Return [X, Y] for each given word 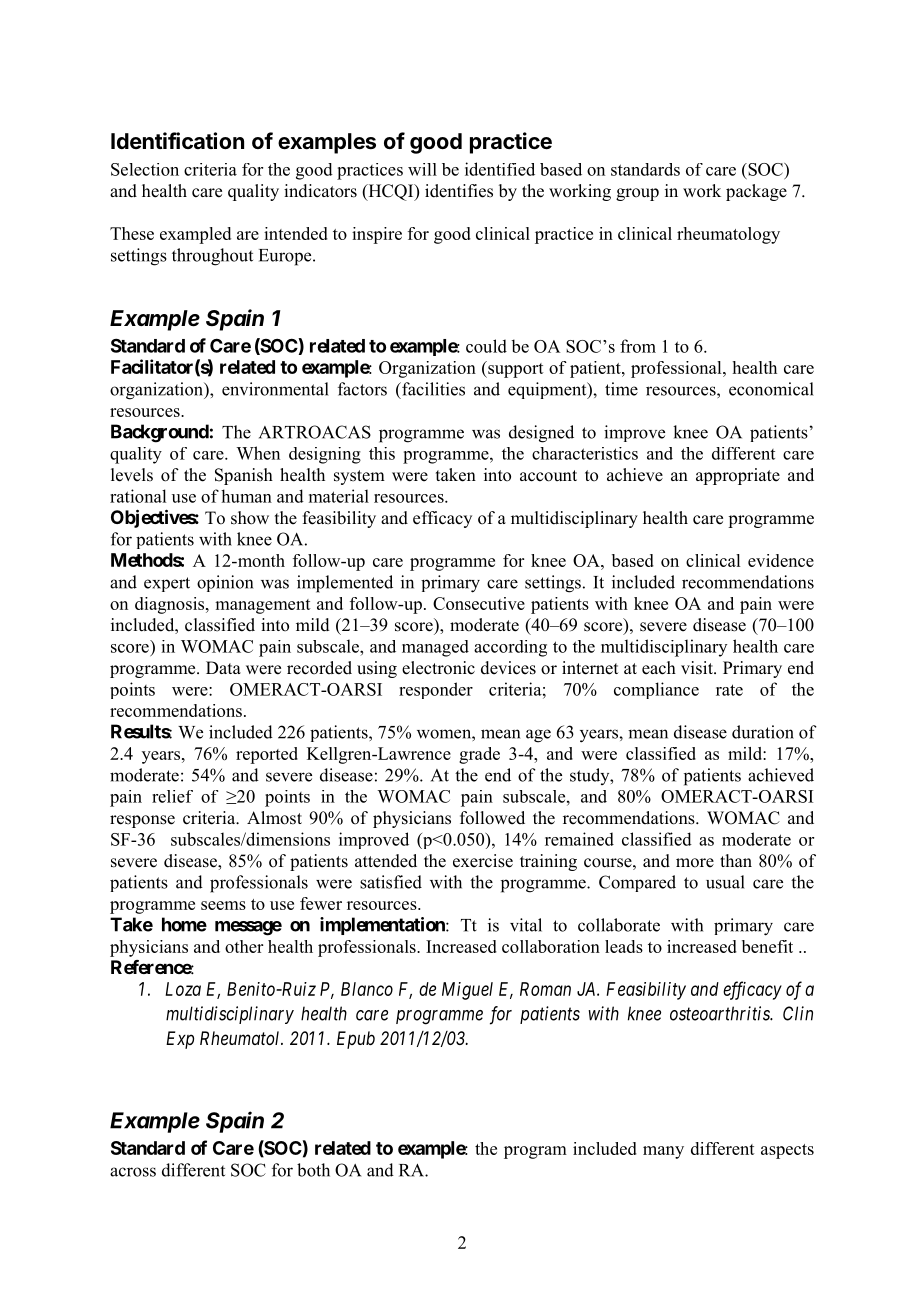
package [756, 192]
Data [223, 667]
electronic [438, 668]
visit [698, 668]
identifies [459, 191]
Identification [177, 140]
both [313, 1170]
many [663, 1152]
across [133, 1172]
